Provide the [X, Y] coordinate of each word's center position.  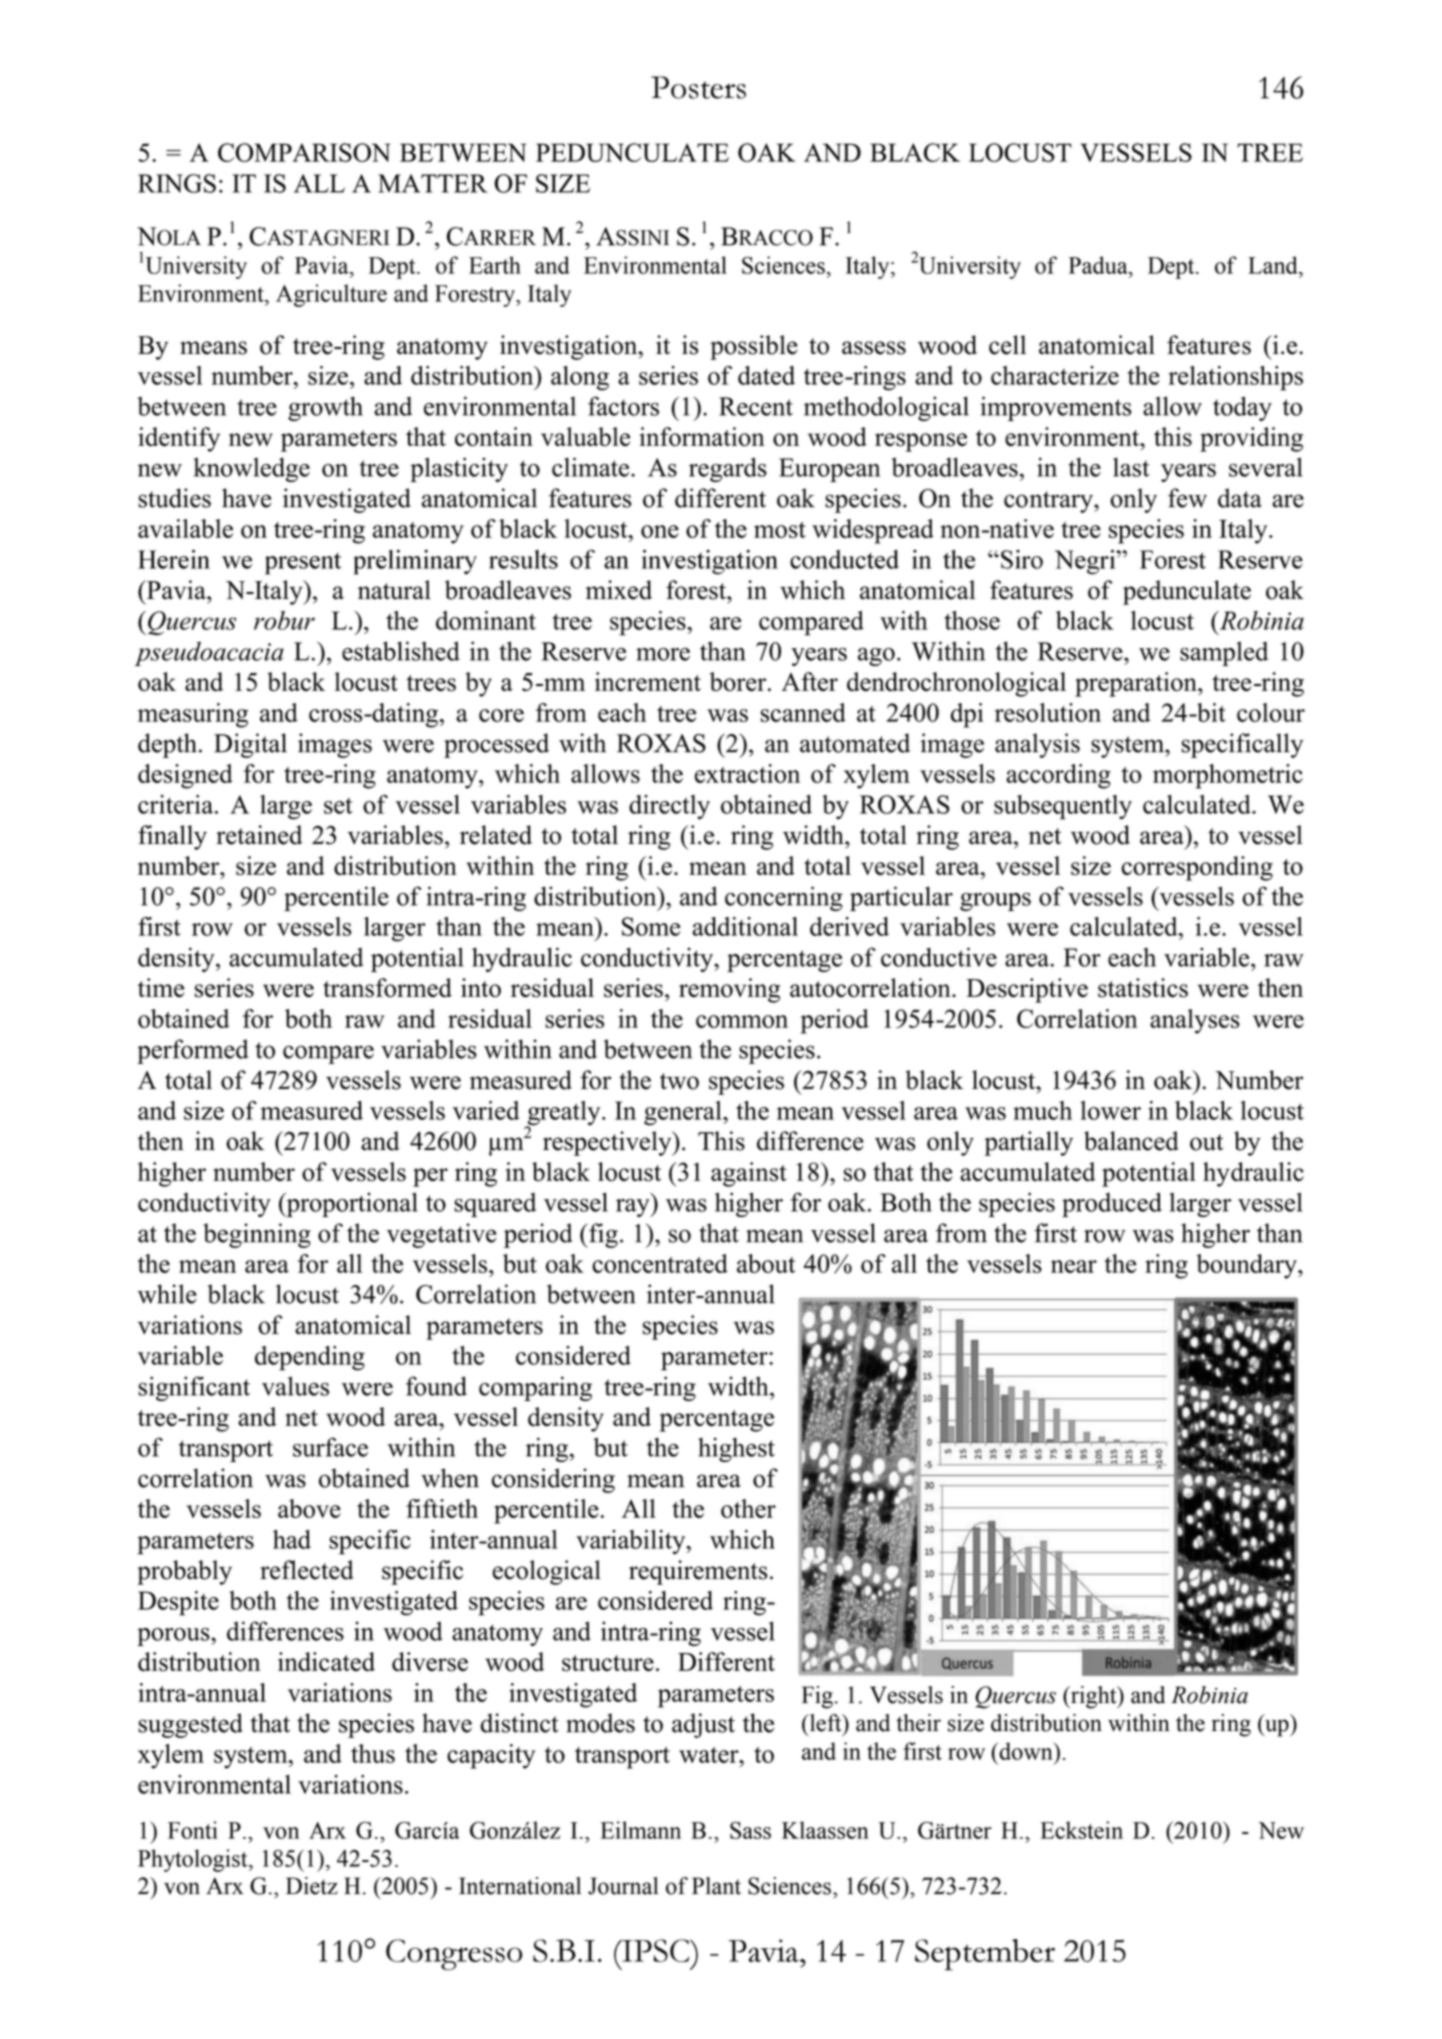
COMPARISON [304, 152]
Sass [750, 1830]
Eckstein [1082, 1830]
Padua [1099, 265]
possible [754, 347]
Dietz [312, 1886]
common [742, 1021]
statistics [1143, 988]
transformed [387, 988]
